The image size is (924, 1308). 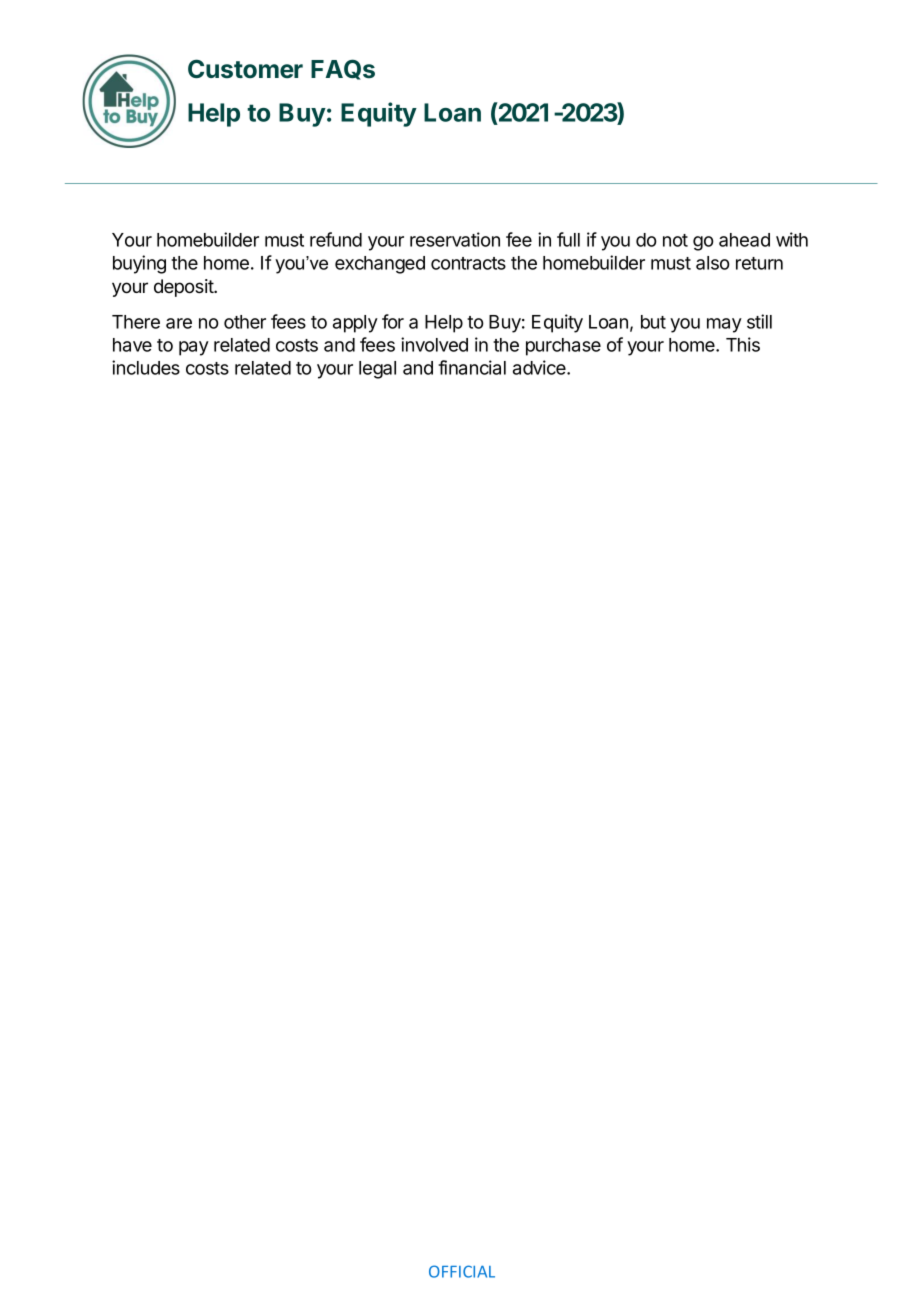 What do you see at coordinates (743, 344) in the image?
I see `This` at bounding box center [743, 344].
